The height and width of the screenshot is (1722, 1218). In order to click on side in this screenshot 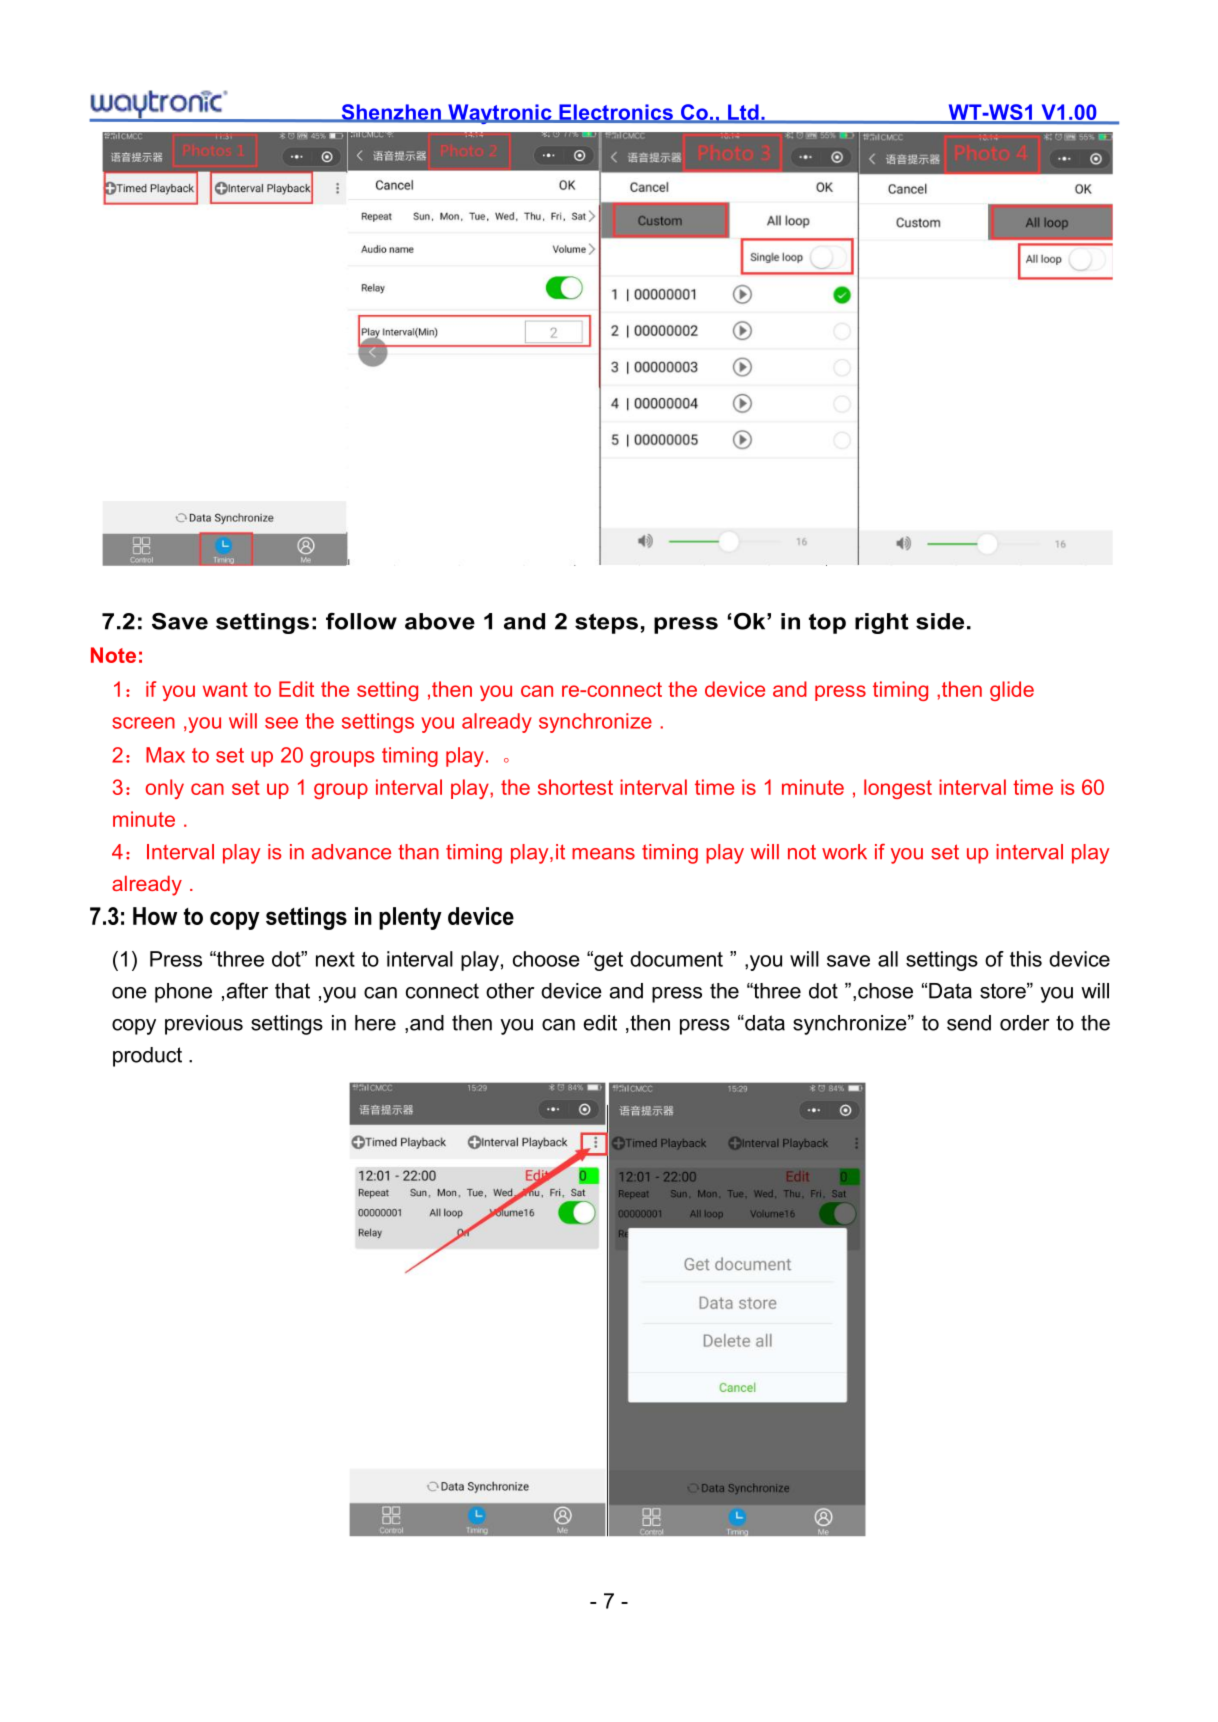, I will do `click(940, 621)`.
